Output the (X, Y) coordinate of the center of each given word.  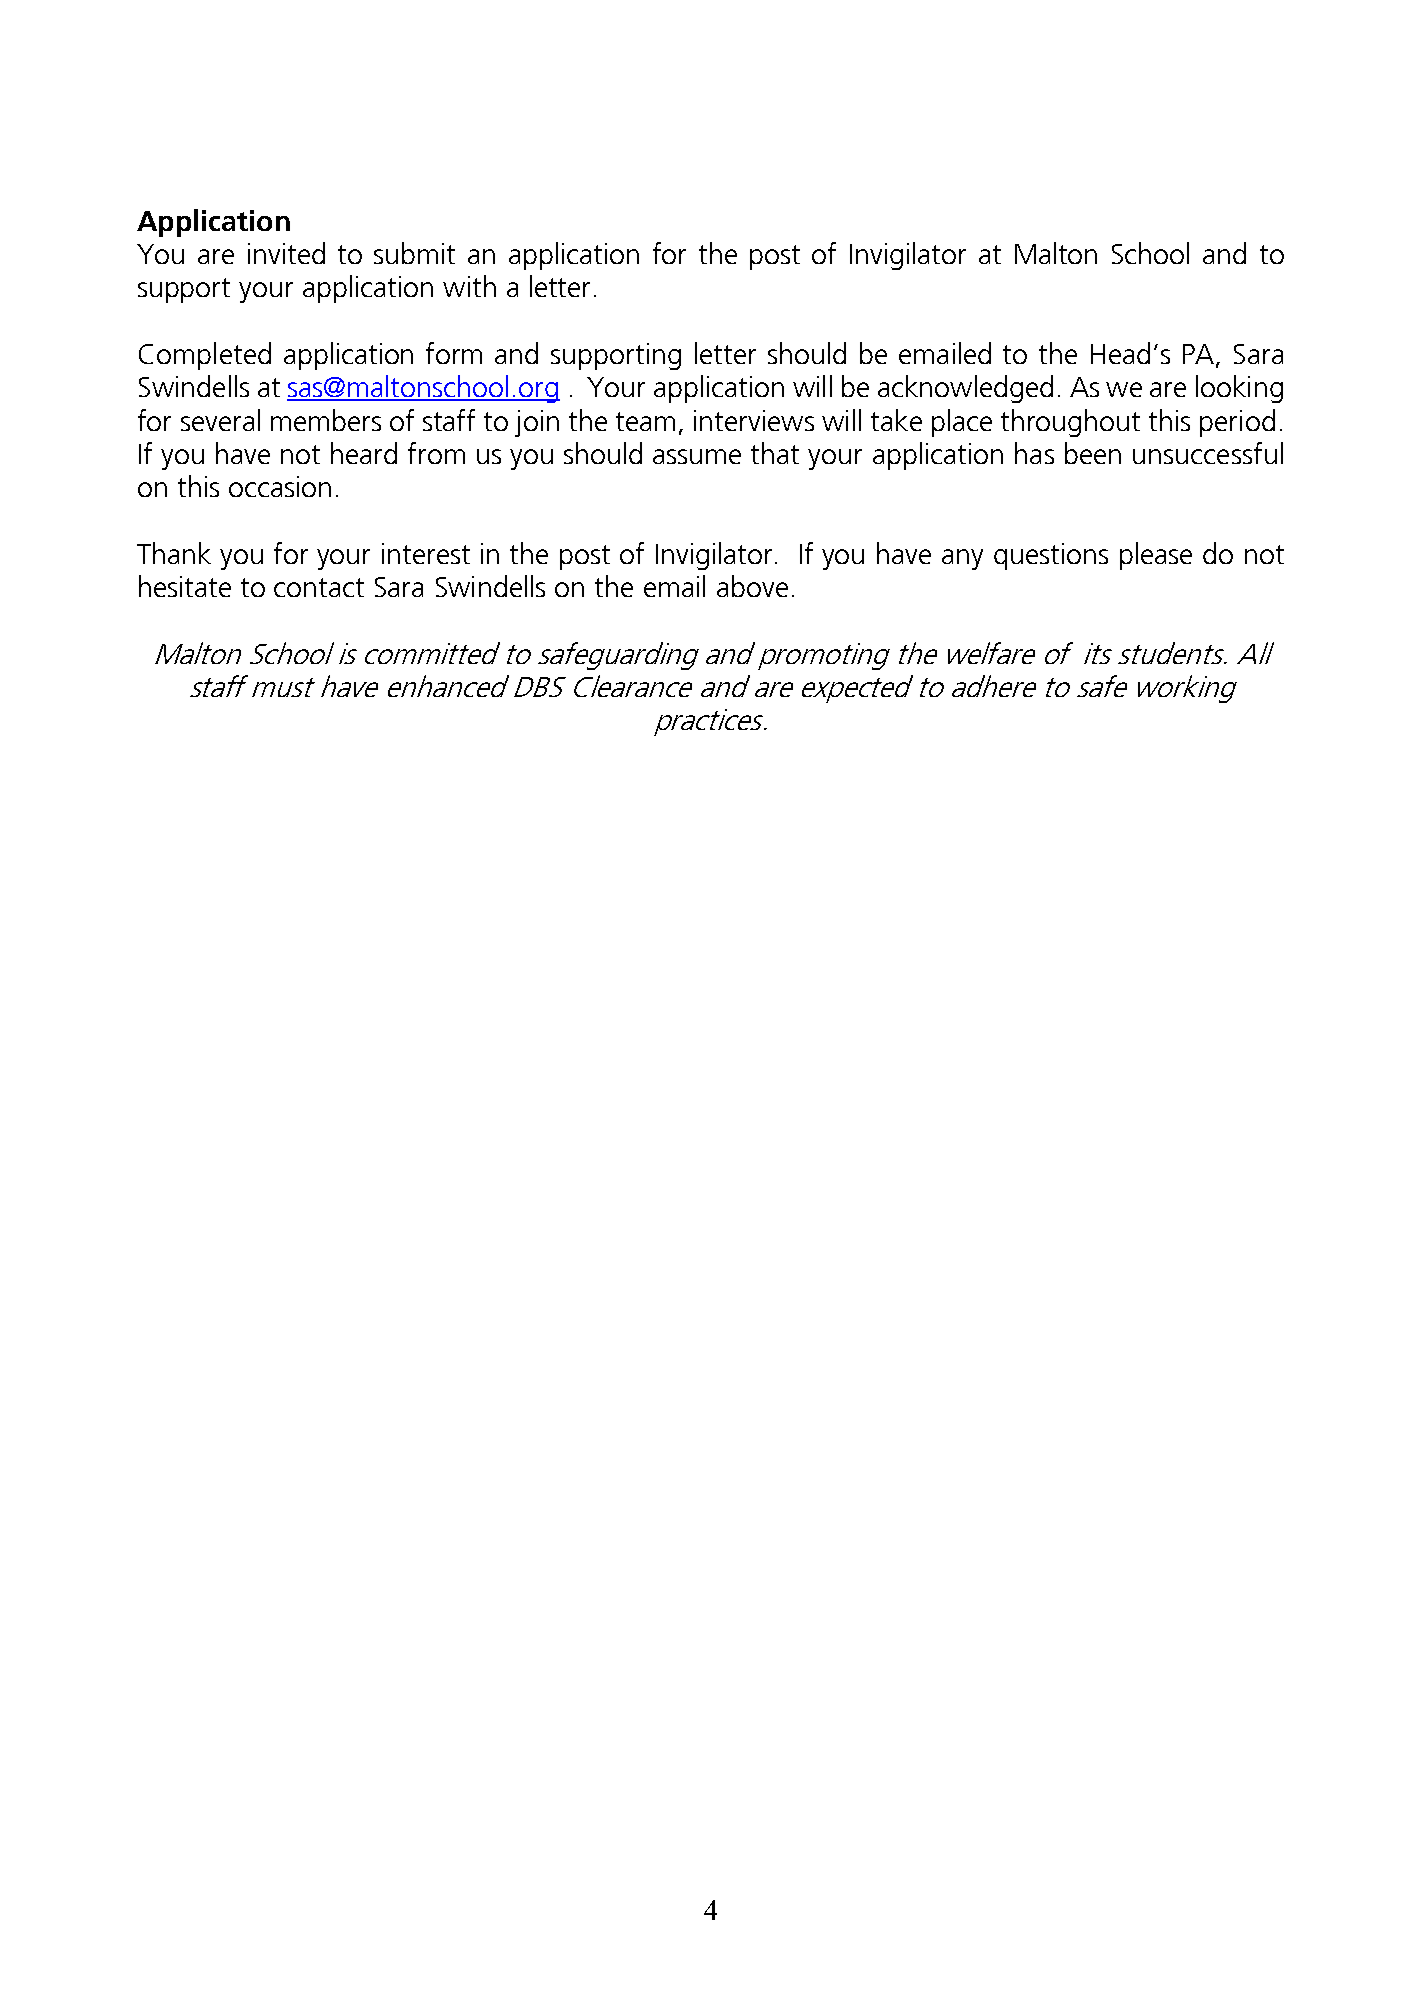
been (1093, 453)
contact (319, 587)
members (326, 420)
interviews (754, 420)
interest (426, 553)
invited (286, 253)
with (469, 286)
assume (697, 456)
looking (1239, 389)
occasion (280, 486)
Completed (205, 356)
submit (414, 253)
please (1156, 556)
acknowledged (965, 389)
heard (364, 453)
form (454, 353)
